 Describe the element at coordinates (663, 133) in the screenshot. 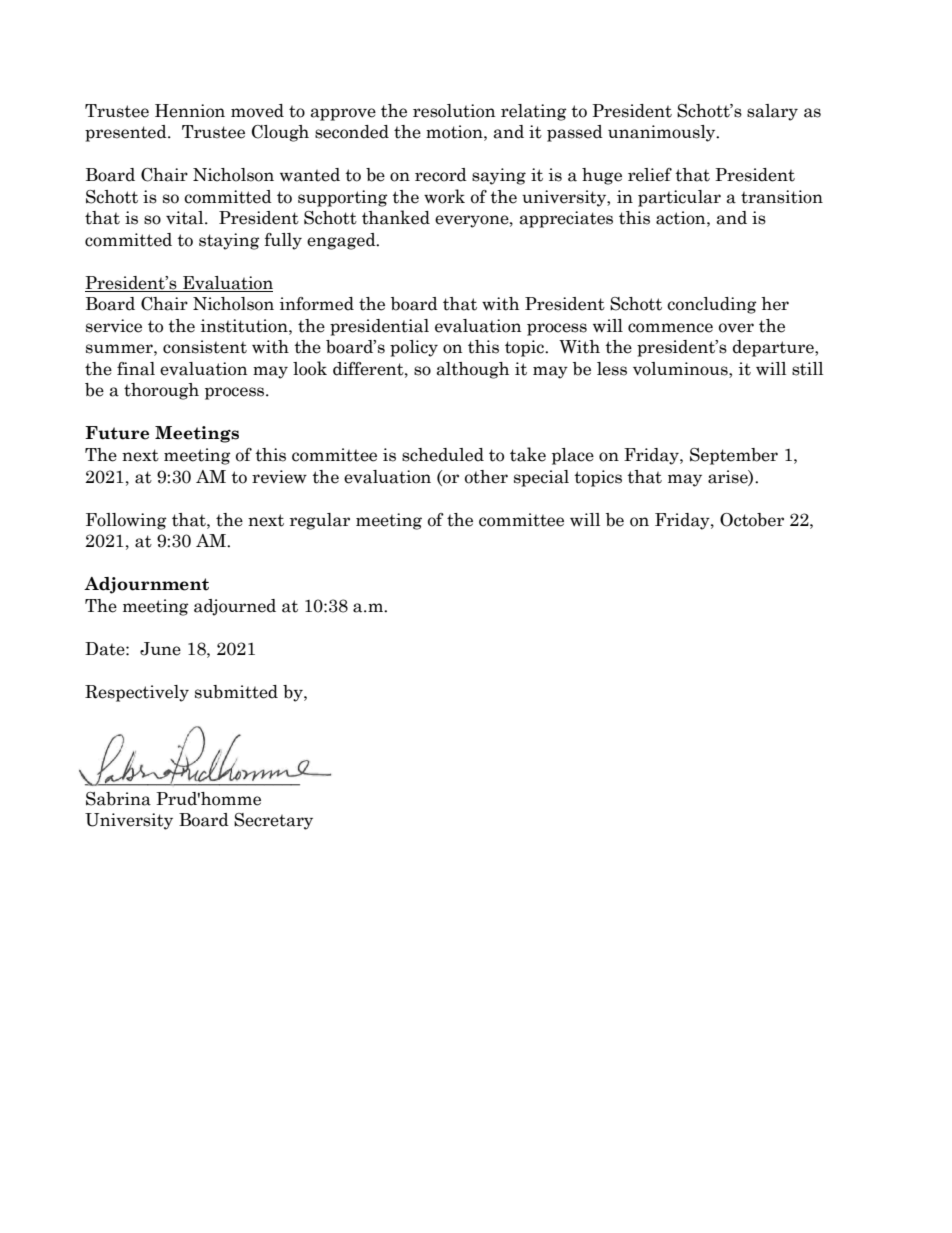

I see `unanimously` at that location.
